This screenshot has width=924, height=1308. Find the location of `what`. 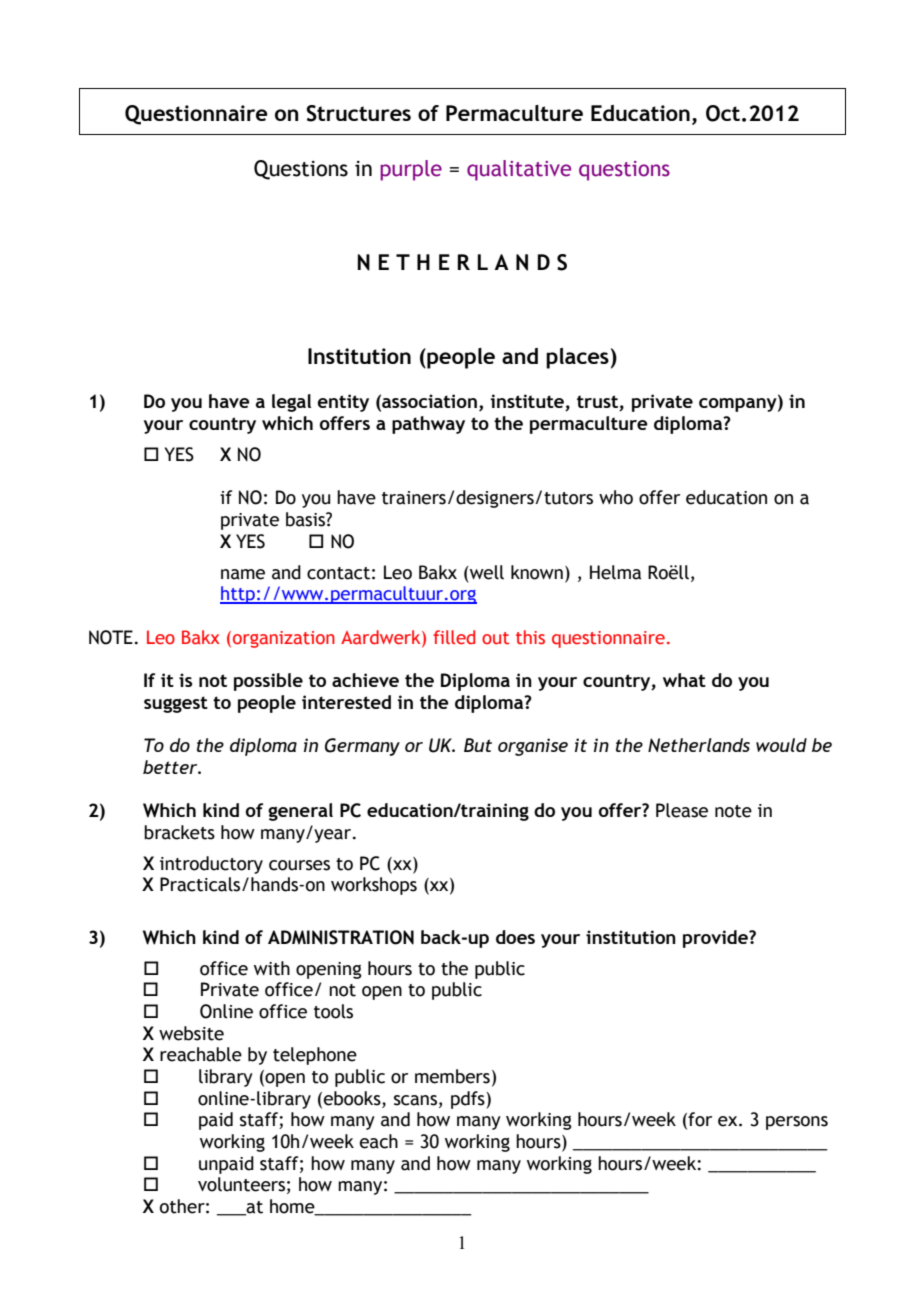

what is located at coordinates (684, 680).
